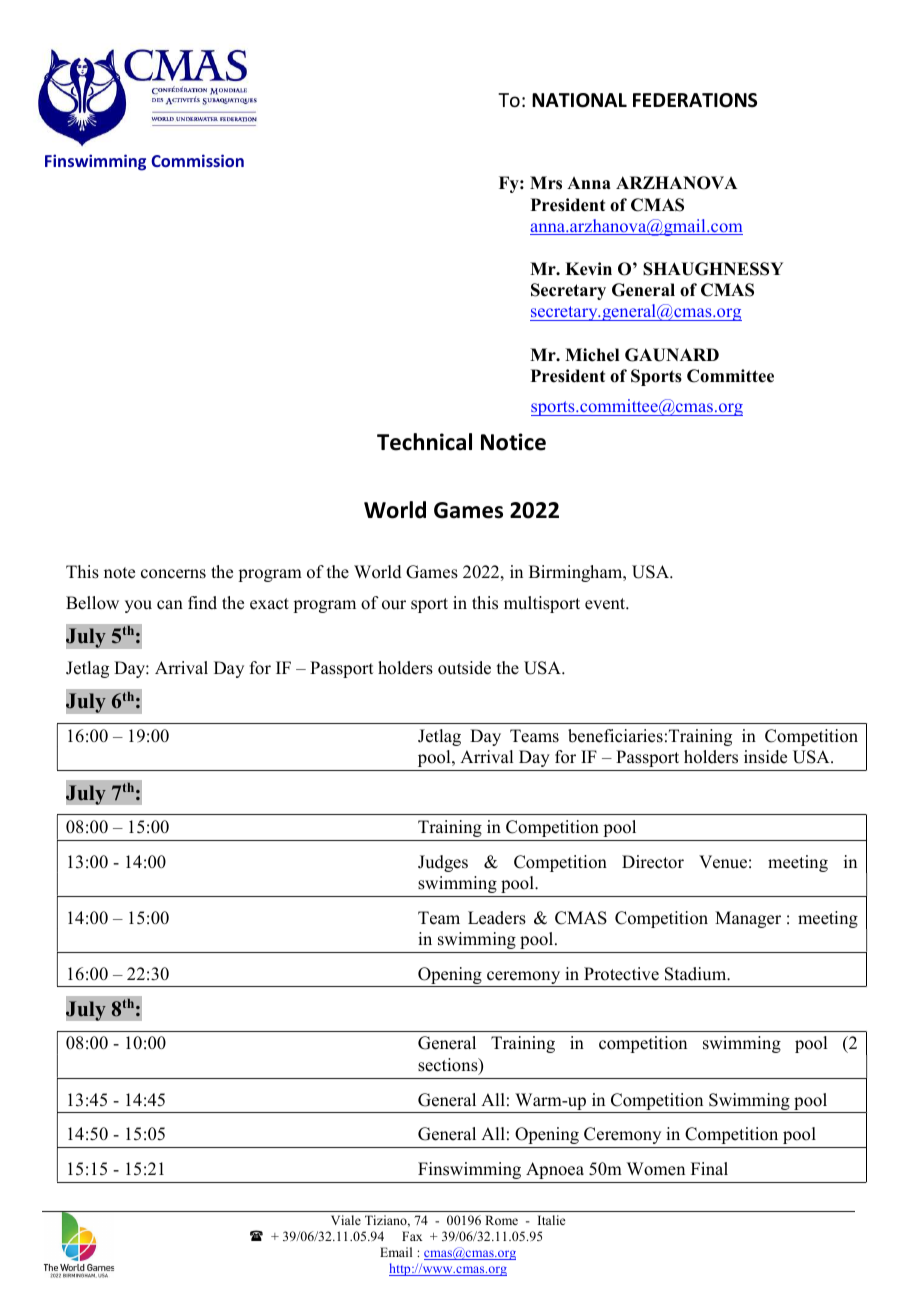 The image size is (924, 1308). I want to click on Leaders, so click(497, 918).
